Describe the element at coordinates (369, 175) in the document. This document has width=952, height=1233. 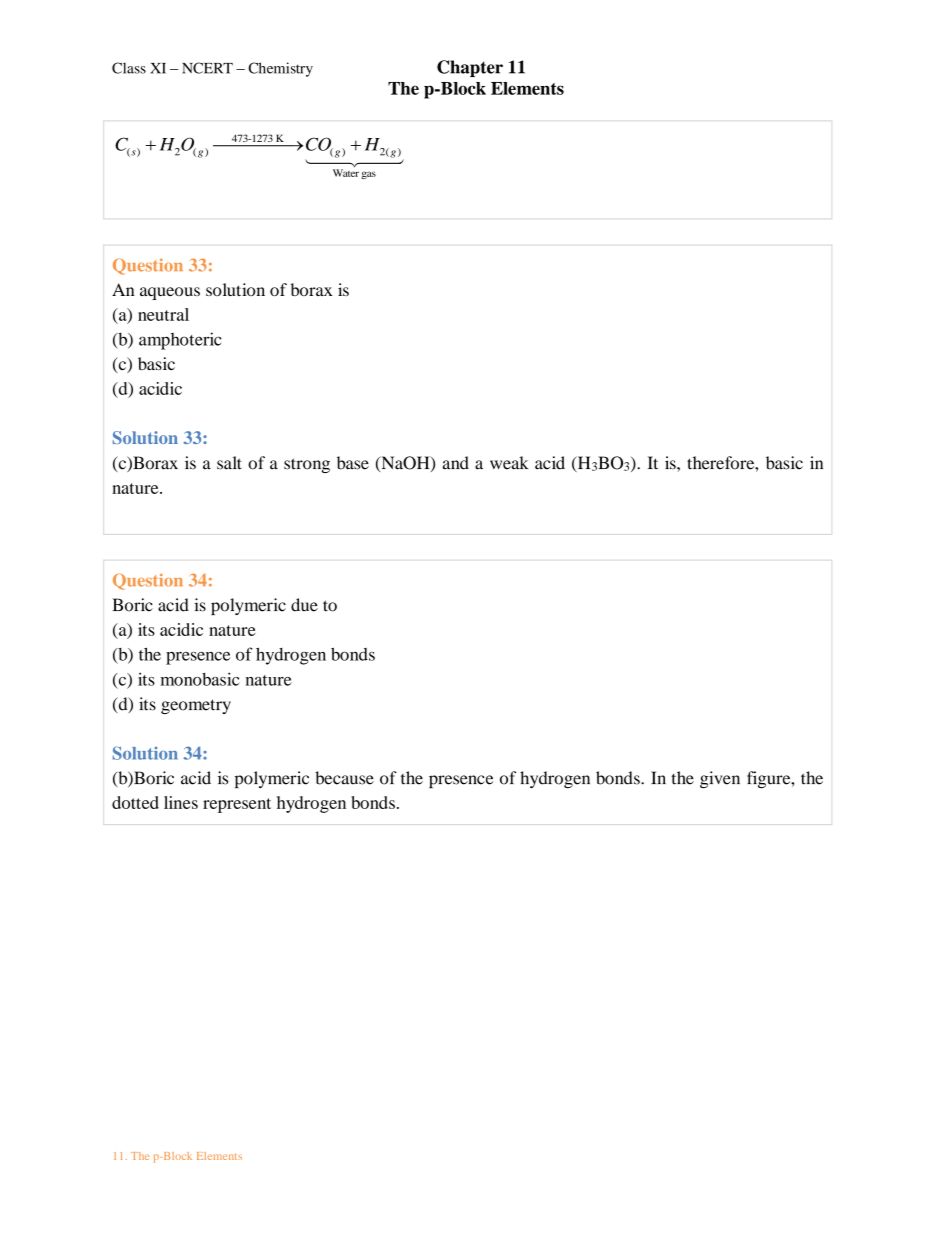
I see `gas` at that location.
